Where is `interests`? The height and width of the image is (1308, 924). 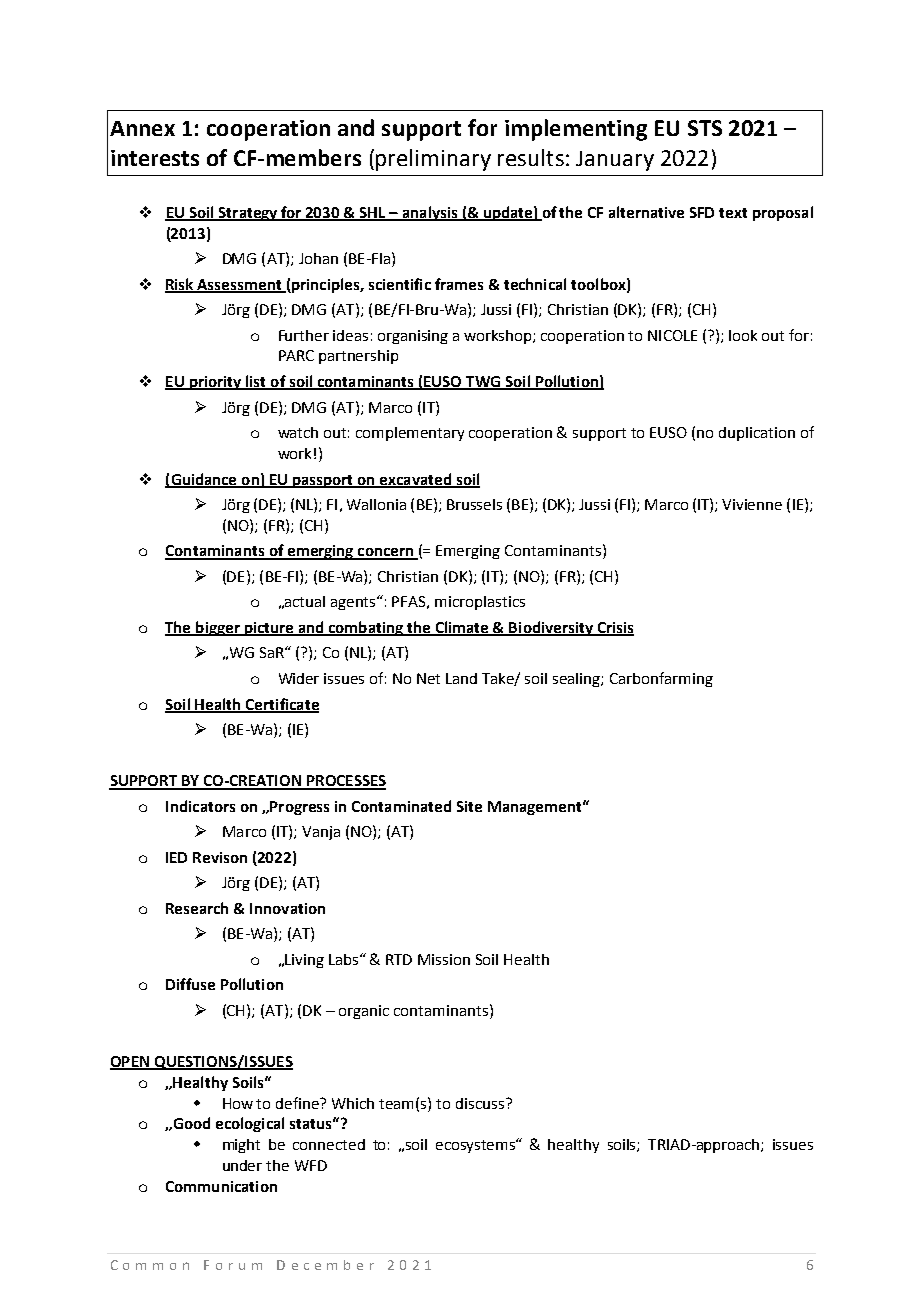
interests is located at coordinates (155, 158).
